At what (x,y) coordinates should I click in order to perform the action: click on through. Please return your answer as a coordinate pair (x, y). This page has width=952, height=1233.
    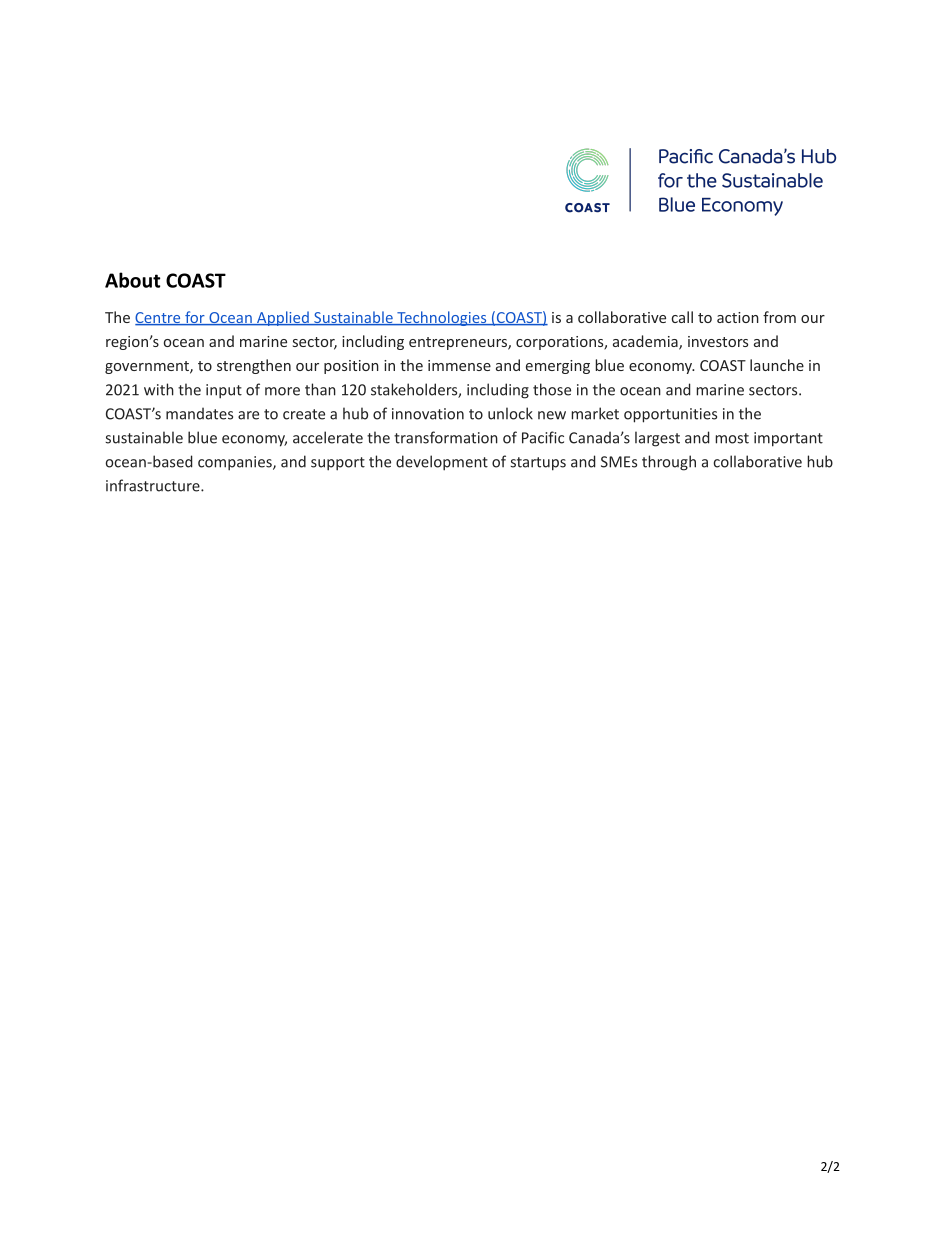
    Looking at the image, I should click on (669, 463).
